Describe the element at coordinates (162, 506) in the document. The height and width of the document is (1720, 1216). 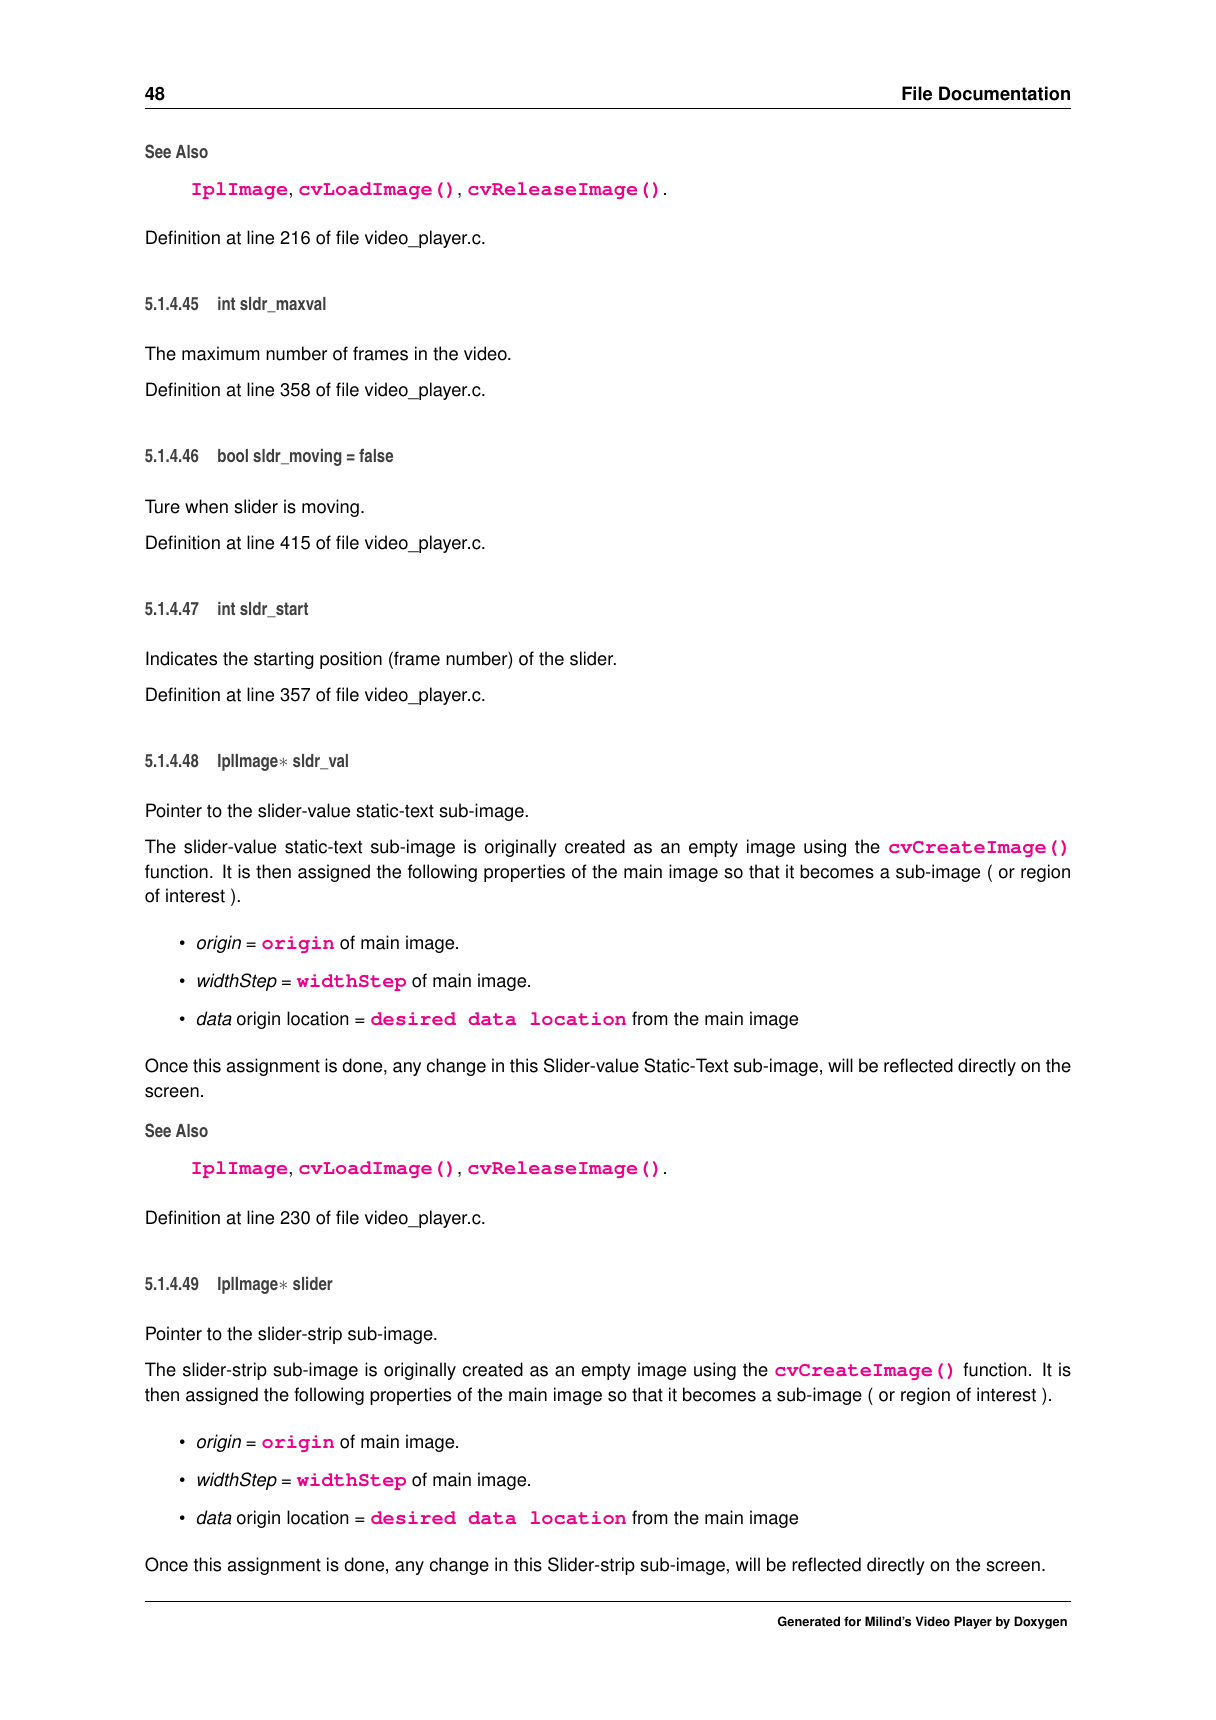
I see `Ture` at that location.
